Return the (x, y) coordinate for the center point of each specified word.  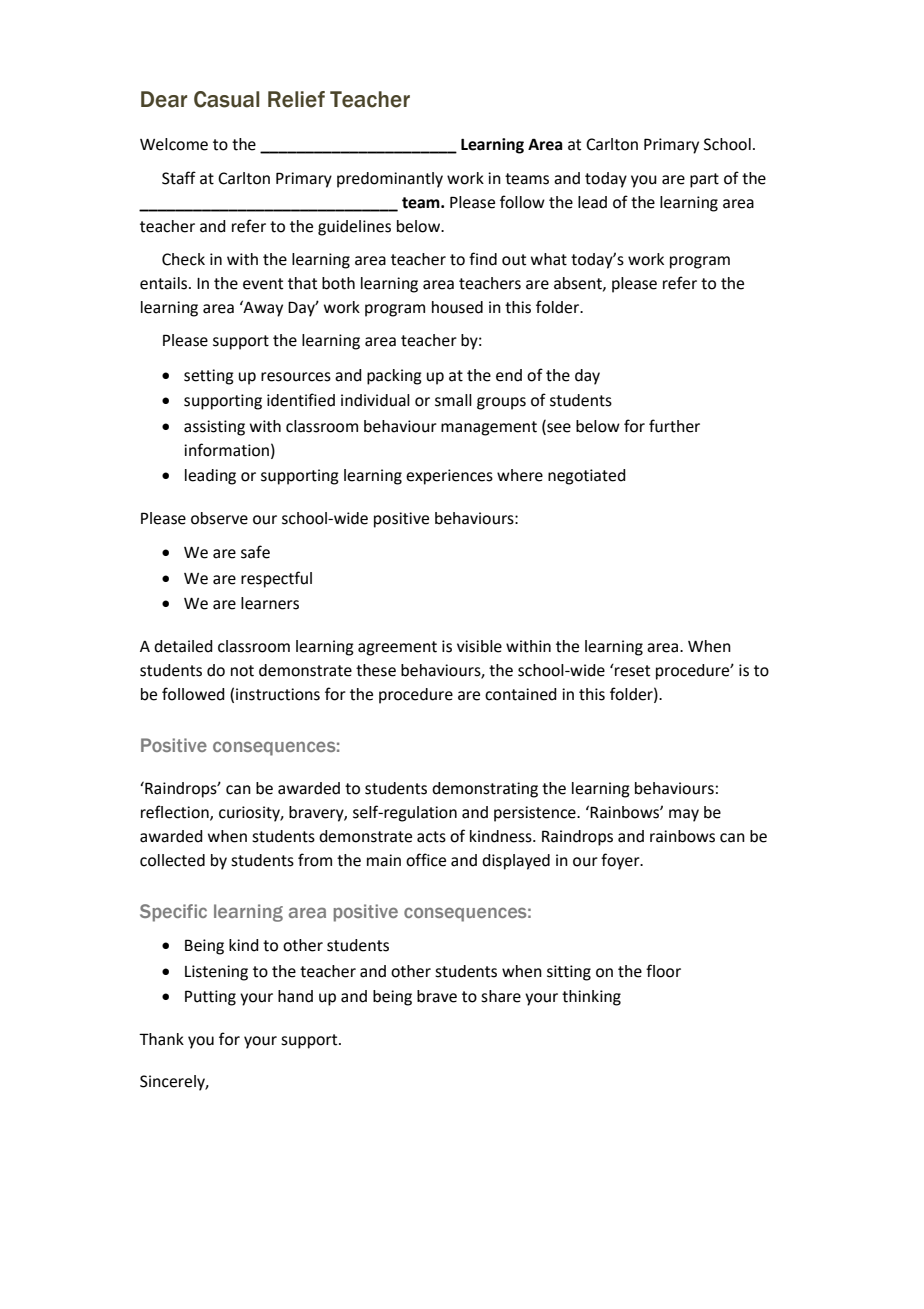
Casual (226, 99)
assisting (214, 428)
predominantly (390, 180)
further (674, 426)
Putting (210, 998)
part (704, 180)
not (242, 671)
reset (631, 670)
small (453, 400)
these (376, 670)
